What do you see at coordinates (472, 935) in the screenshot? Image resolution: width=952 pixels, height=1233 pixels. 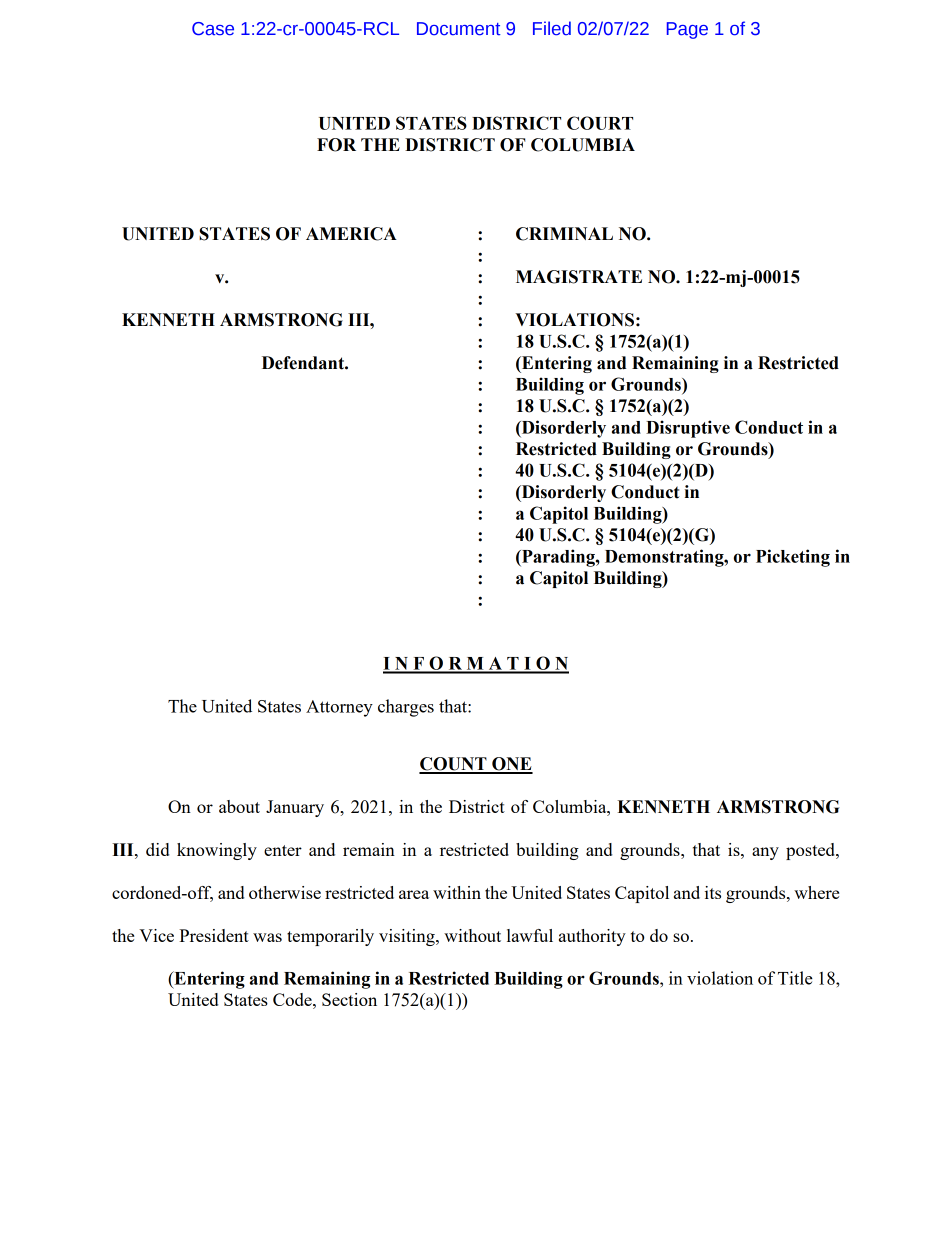 I see `without` at bounding box center [472, 935].
